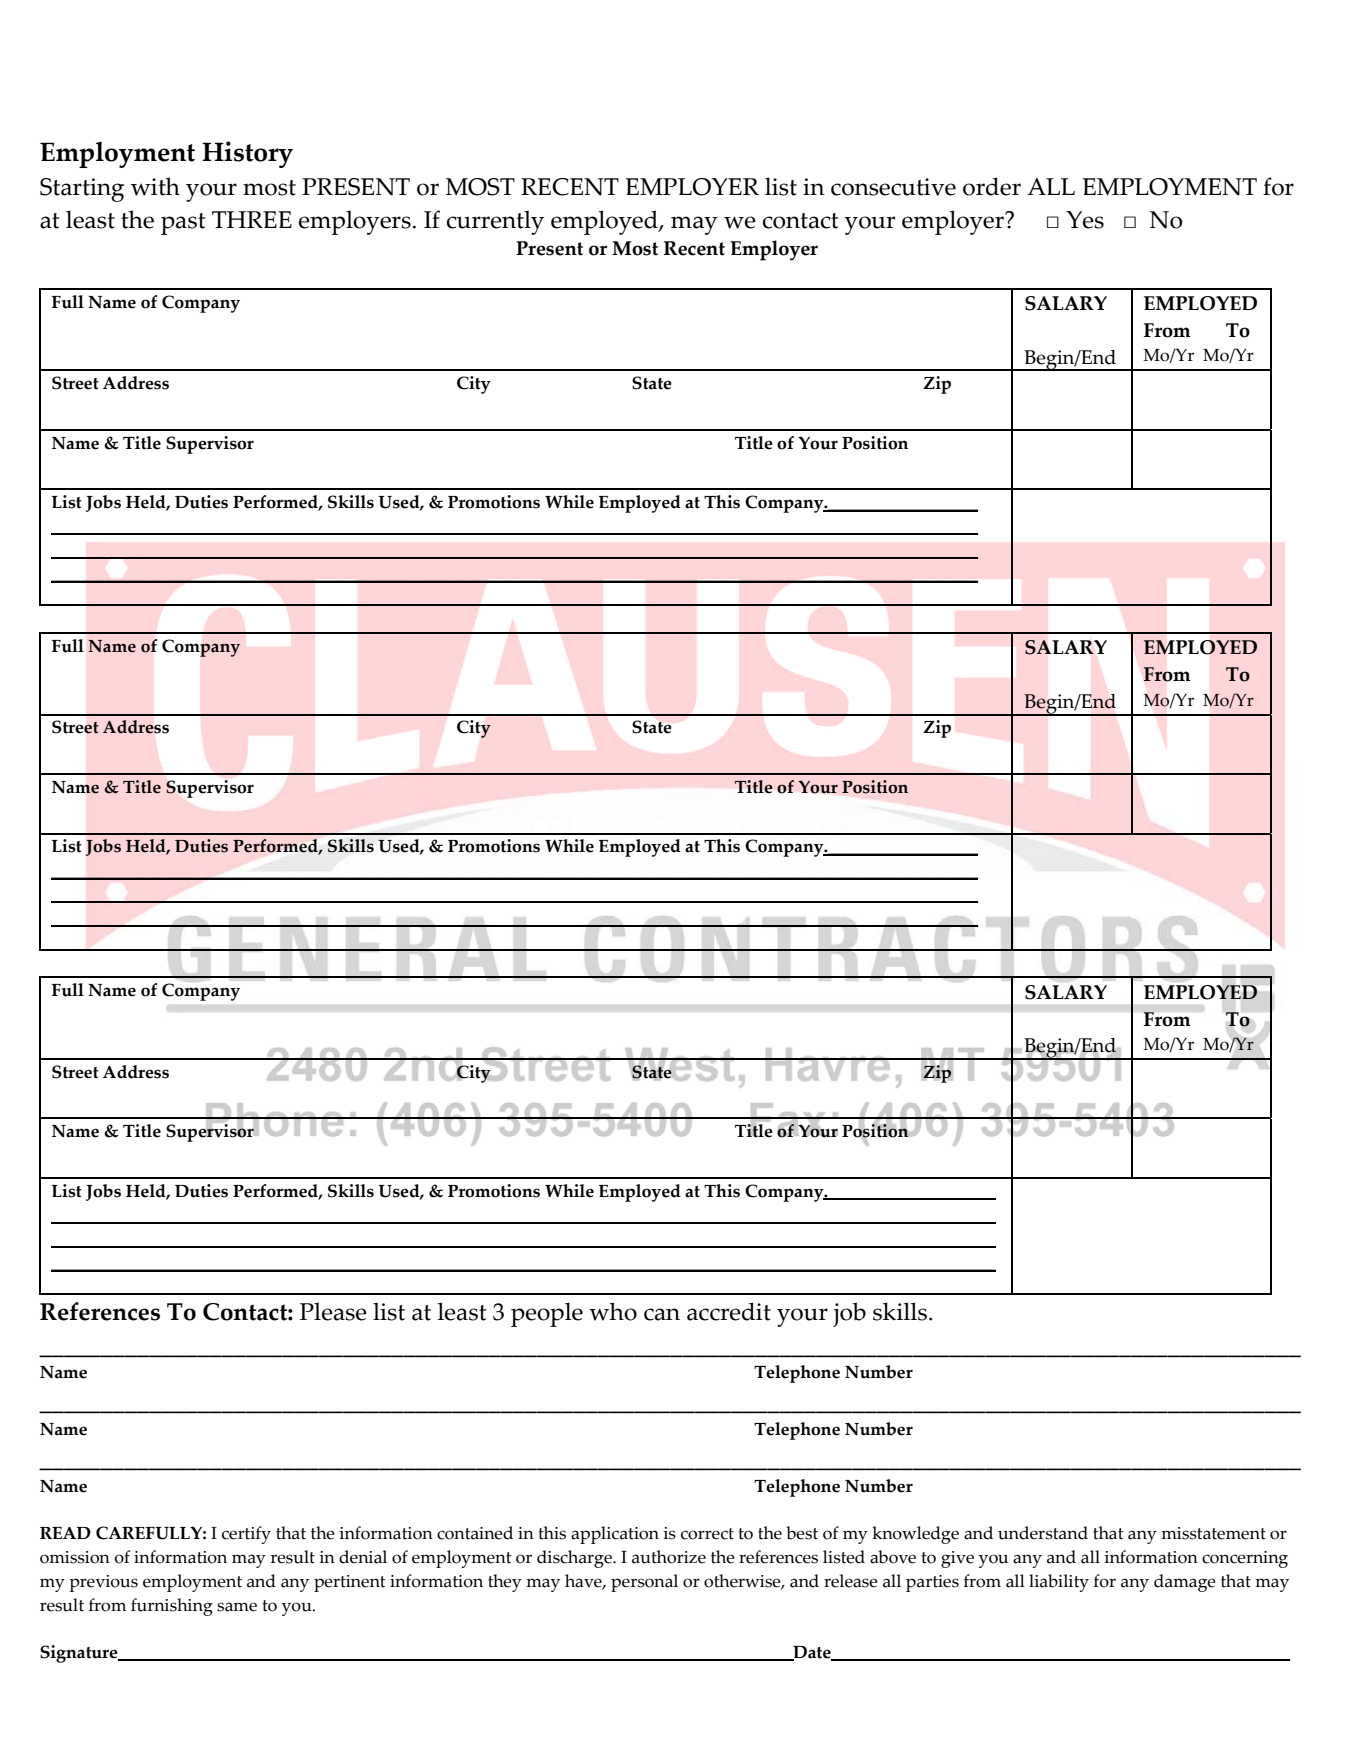  I want to click on certify, so click(246, 1535).
